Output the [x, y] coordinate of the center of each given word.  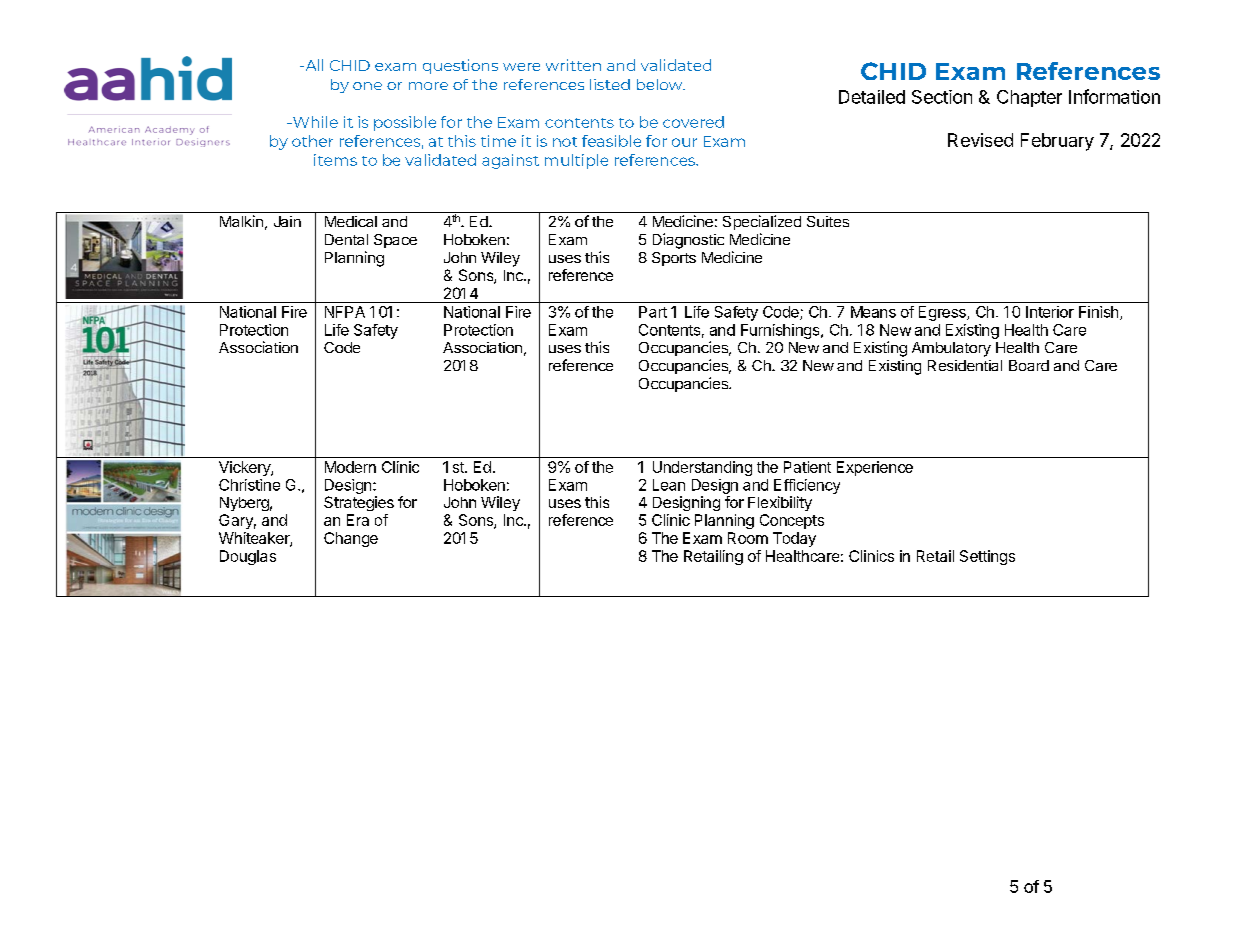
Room [748, 538]
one [367, 86]
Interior [1050, 312]
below [661, 84]
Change [351, 539]
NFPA [345, 312]
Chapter [1029, 98]
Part [653, 312]
